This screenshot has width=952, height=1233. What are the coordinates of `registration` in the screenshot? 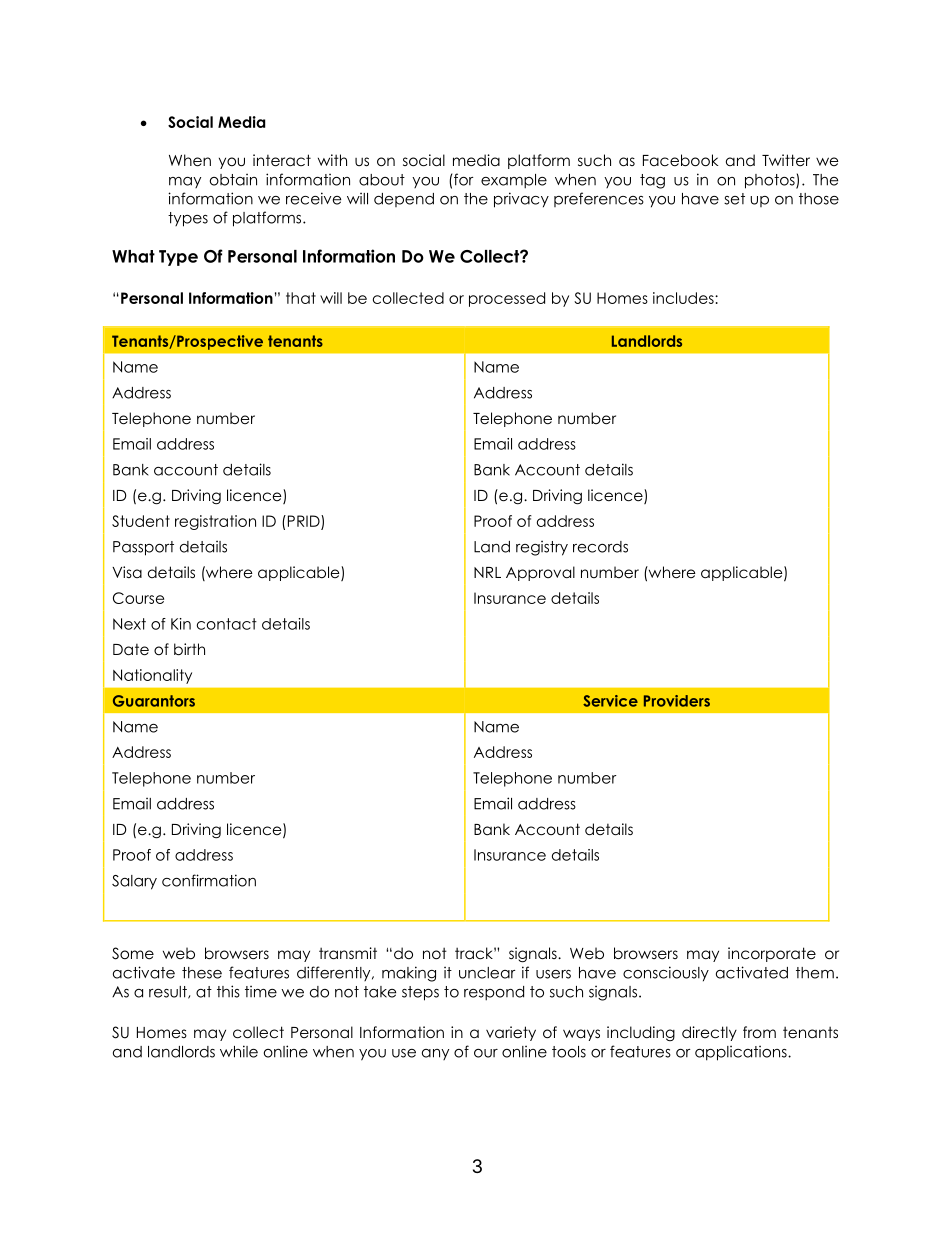 It's located at (215, 522).
